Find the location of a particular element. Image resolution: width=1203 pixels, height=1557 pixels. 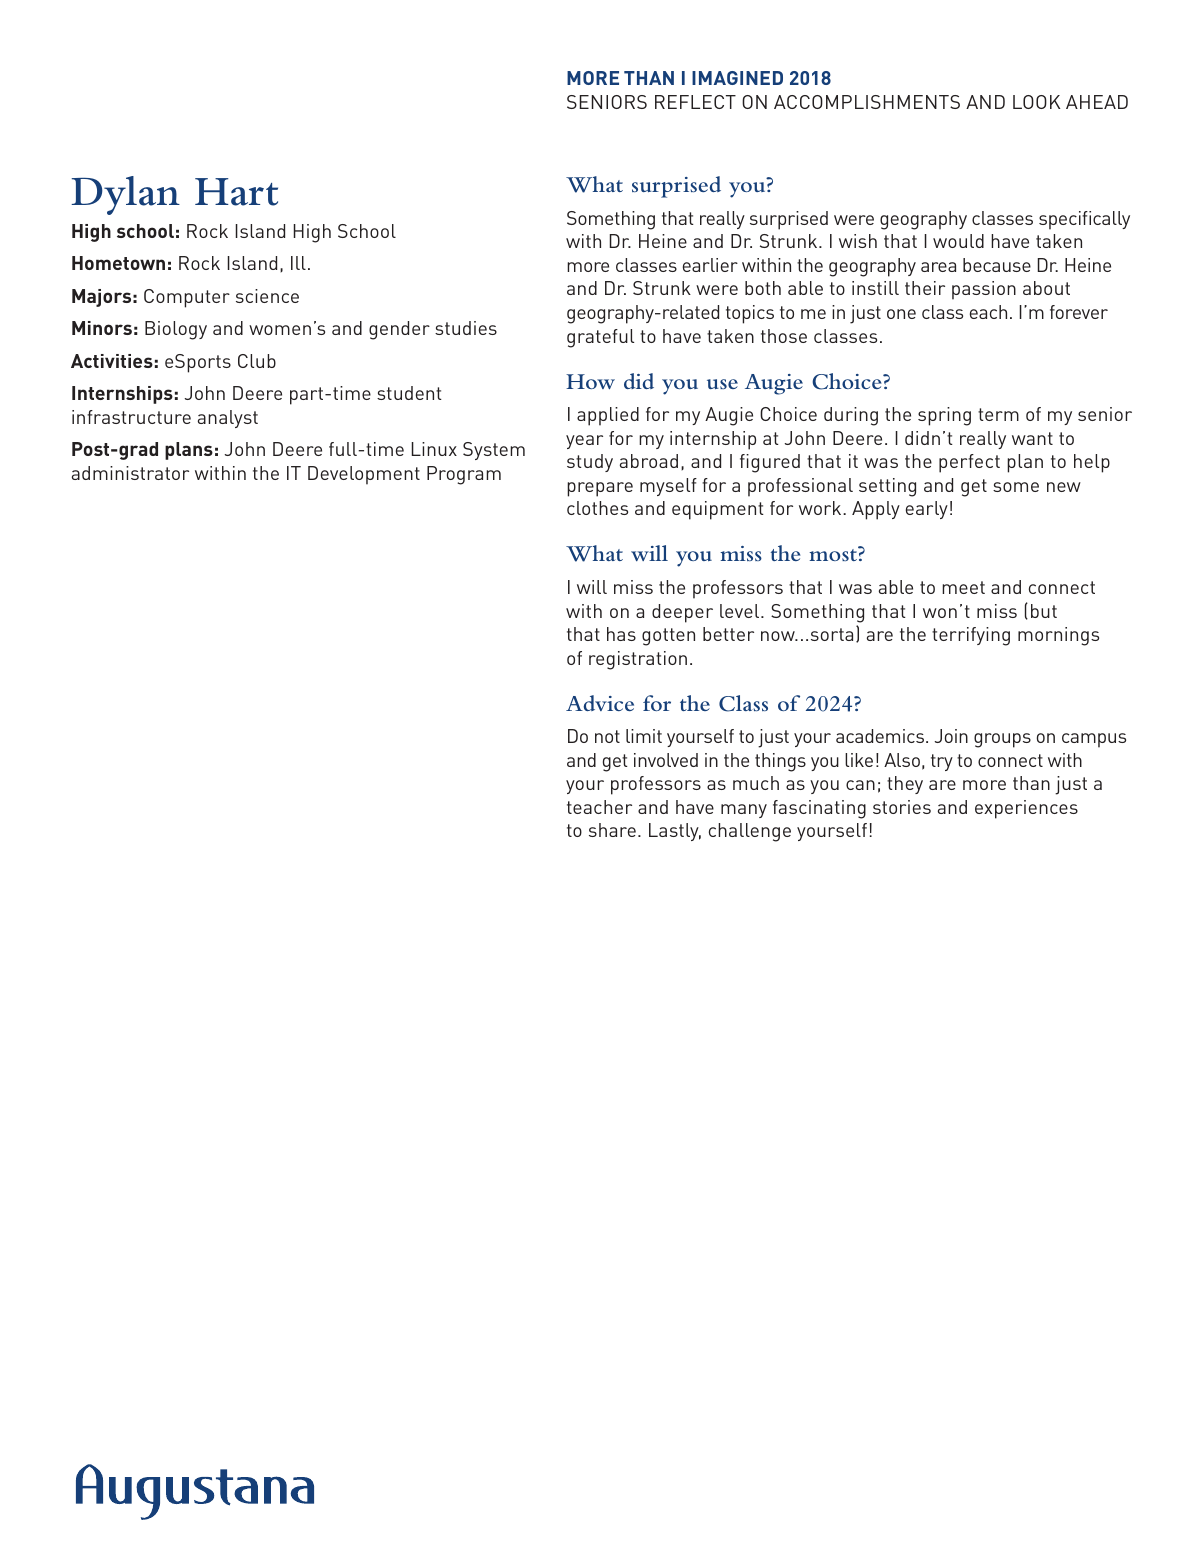

experiences is located at coordinates (1026, 809).
